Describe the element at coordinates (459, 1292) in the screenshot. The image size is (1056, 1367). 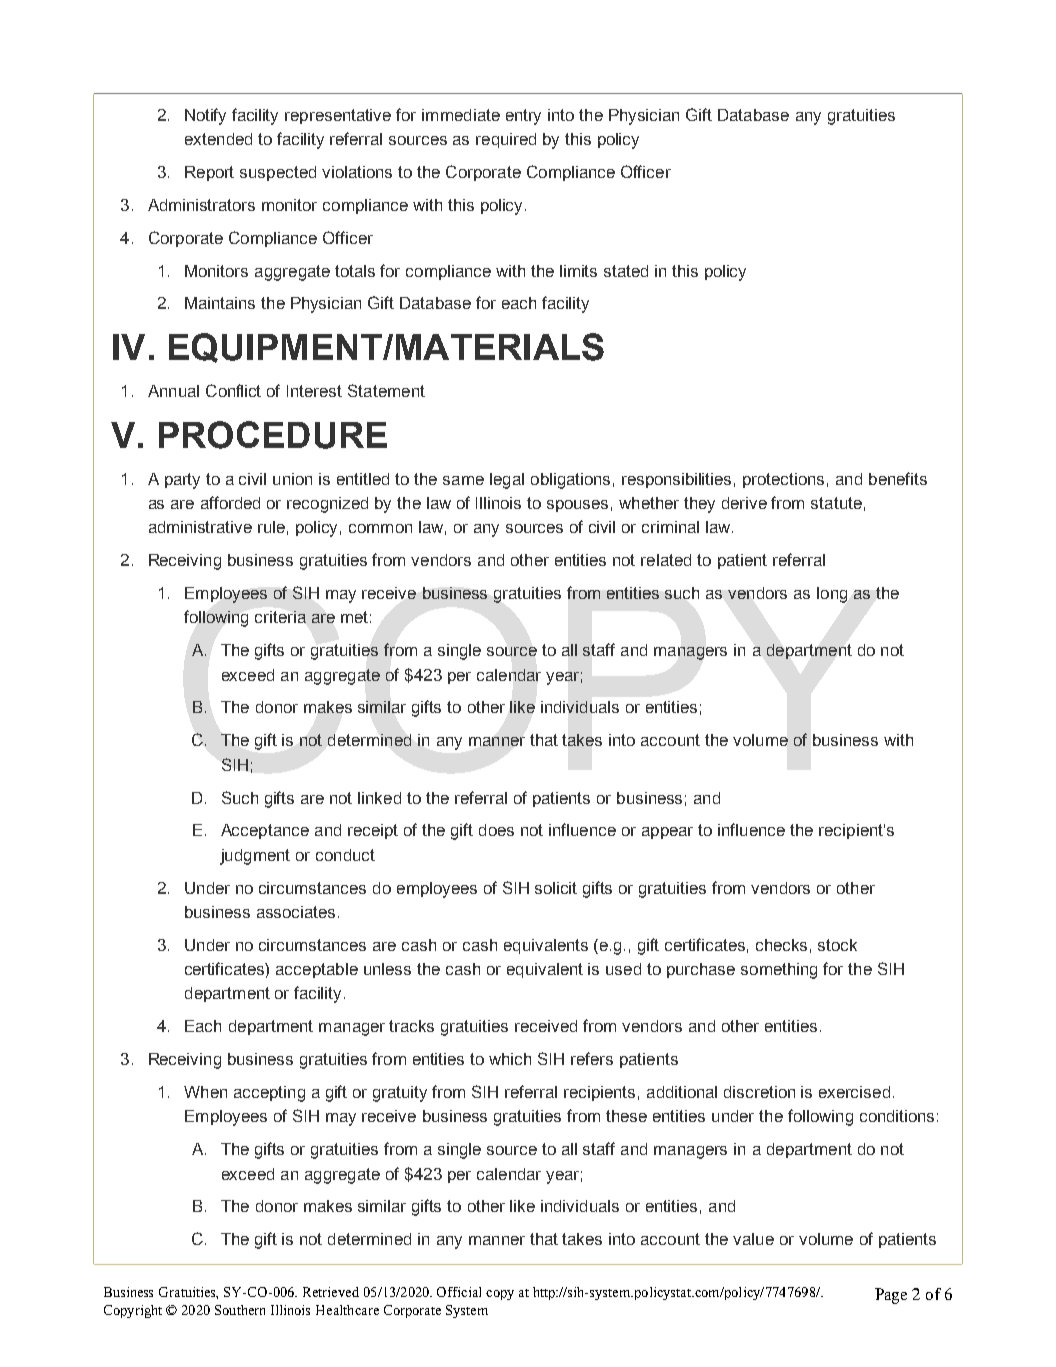
I see `Official` at that location.
